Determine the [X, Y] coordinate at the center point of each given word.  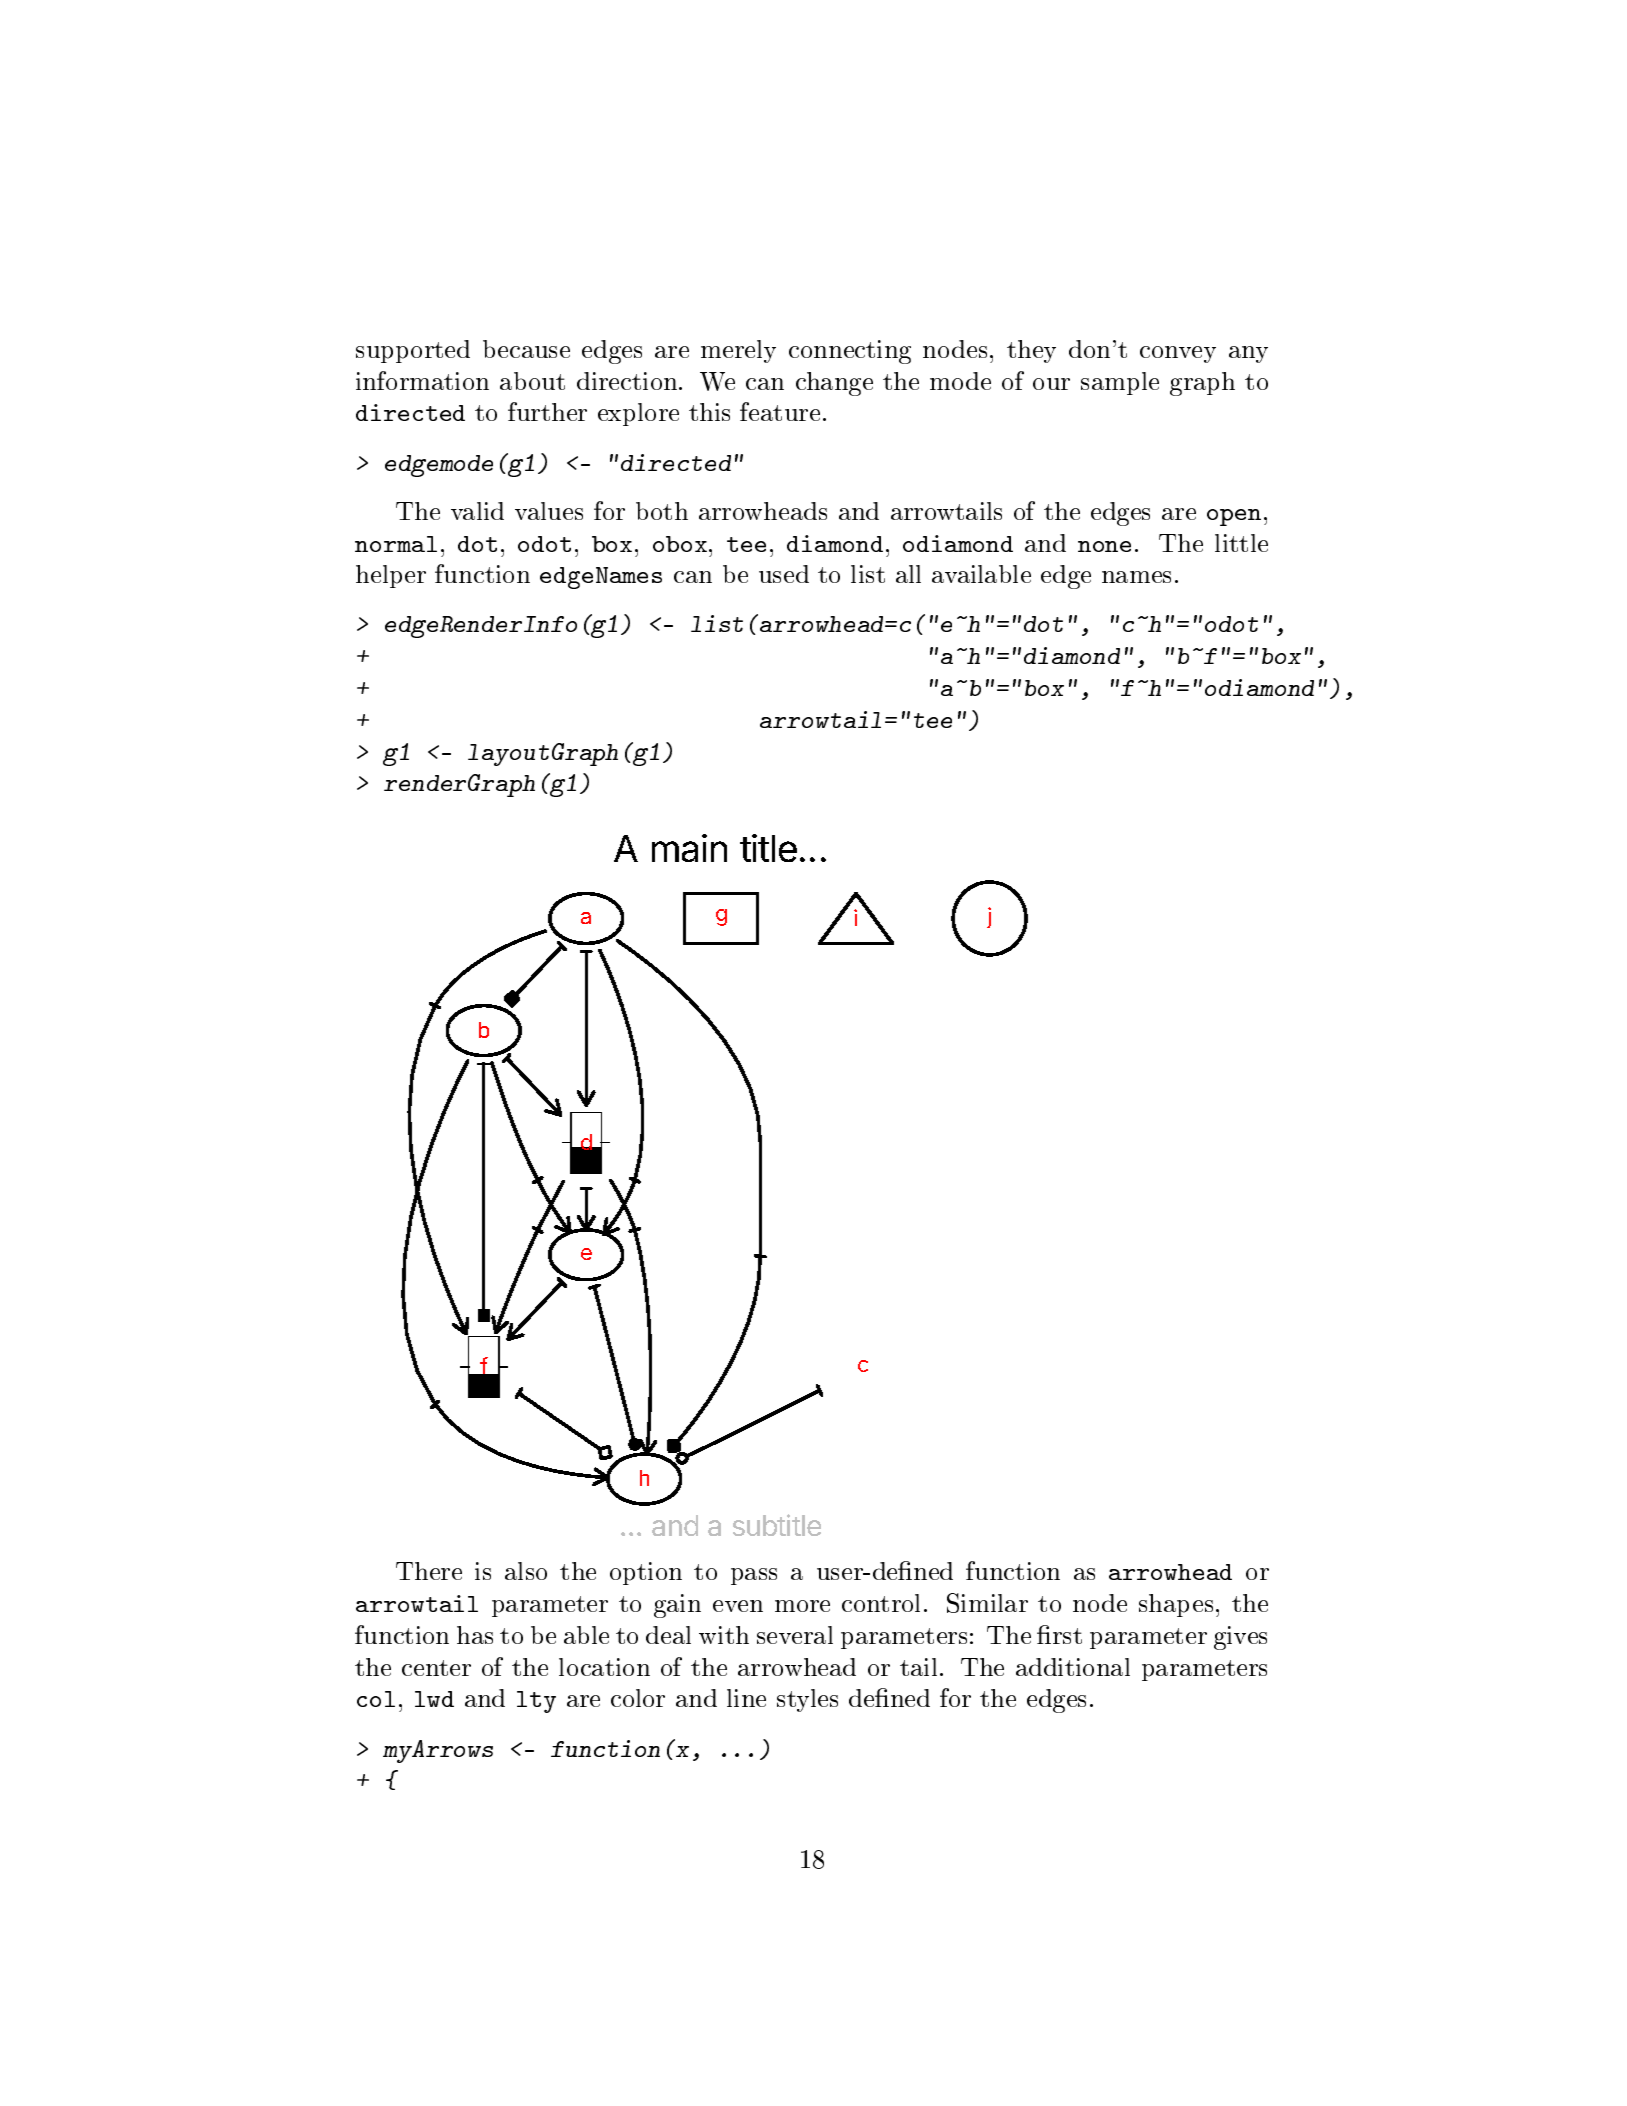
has [475, 1635]
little [1241, 543]
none [1104, 546]
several [795, 1635]
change [834, 384]
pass [754, 1576]
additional [1073, 1667]
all [908, 574]
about [532, 381]
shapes [1176, 1605]
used [784, 574]
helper [391, 576]
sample [1120, 383]
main [689, 848]
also [526, 1571]
